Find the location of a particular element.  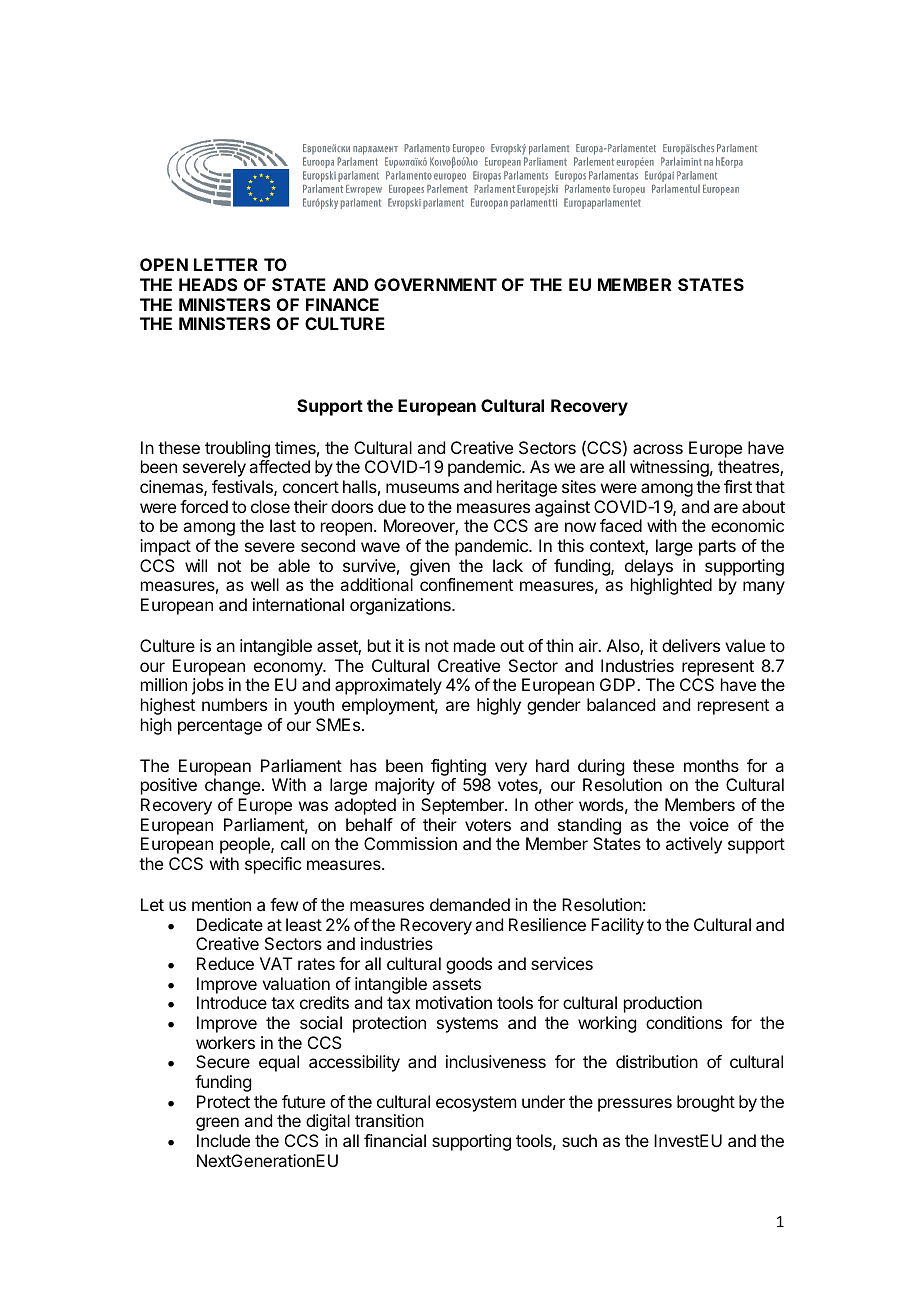

Reduce is located at coordinates (225, 963).
